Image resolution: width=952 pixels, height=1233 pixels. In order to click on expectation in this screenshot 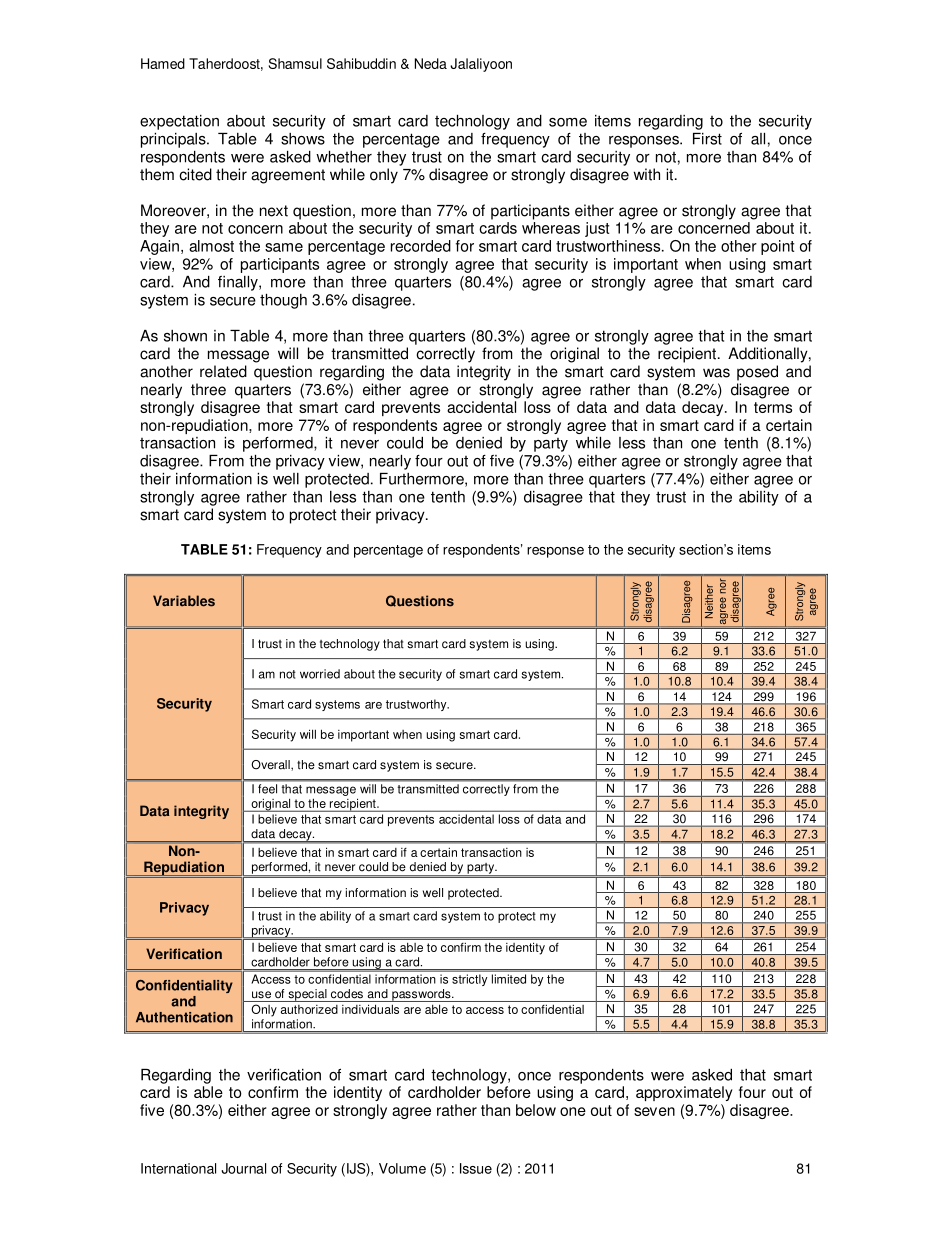, I will do `click(179, 122)`.
